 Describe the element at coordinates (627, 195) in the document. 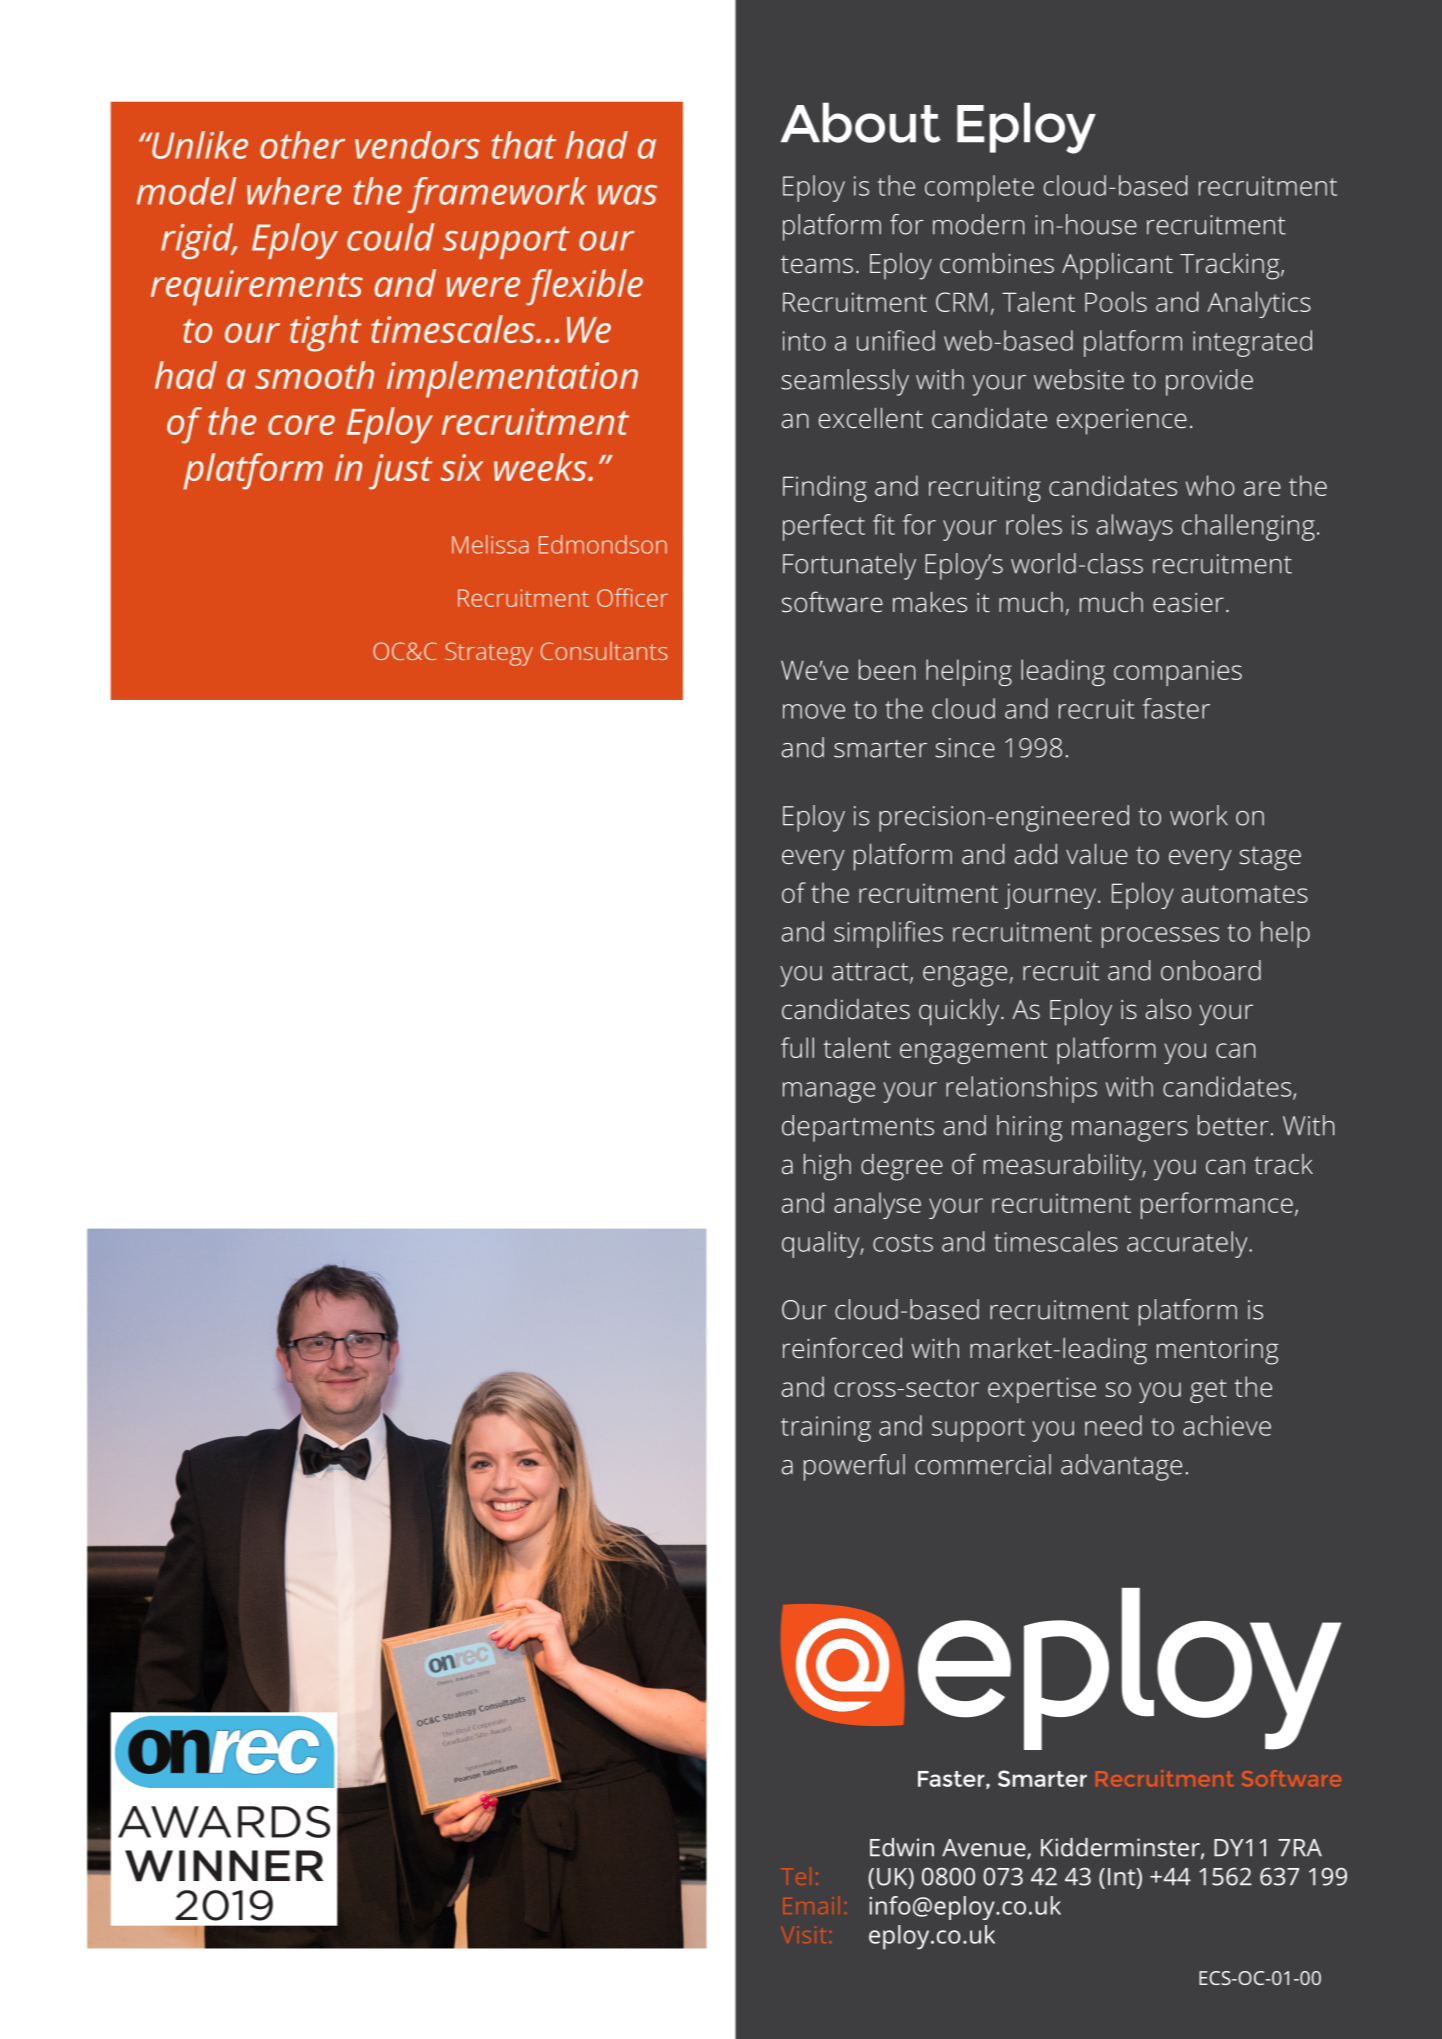

I see `was` at that location.
